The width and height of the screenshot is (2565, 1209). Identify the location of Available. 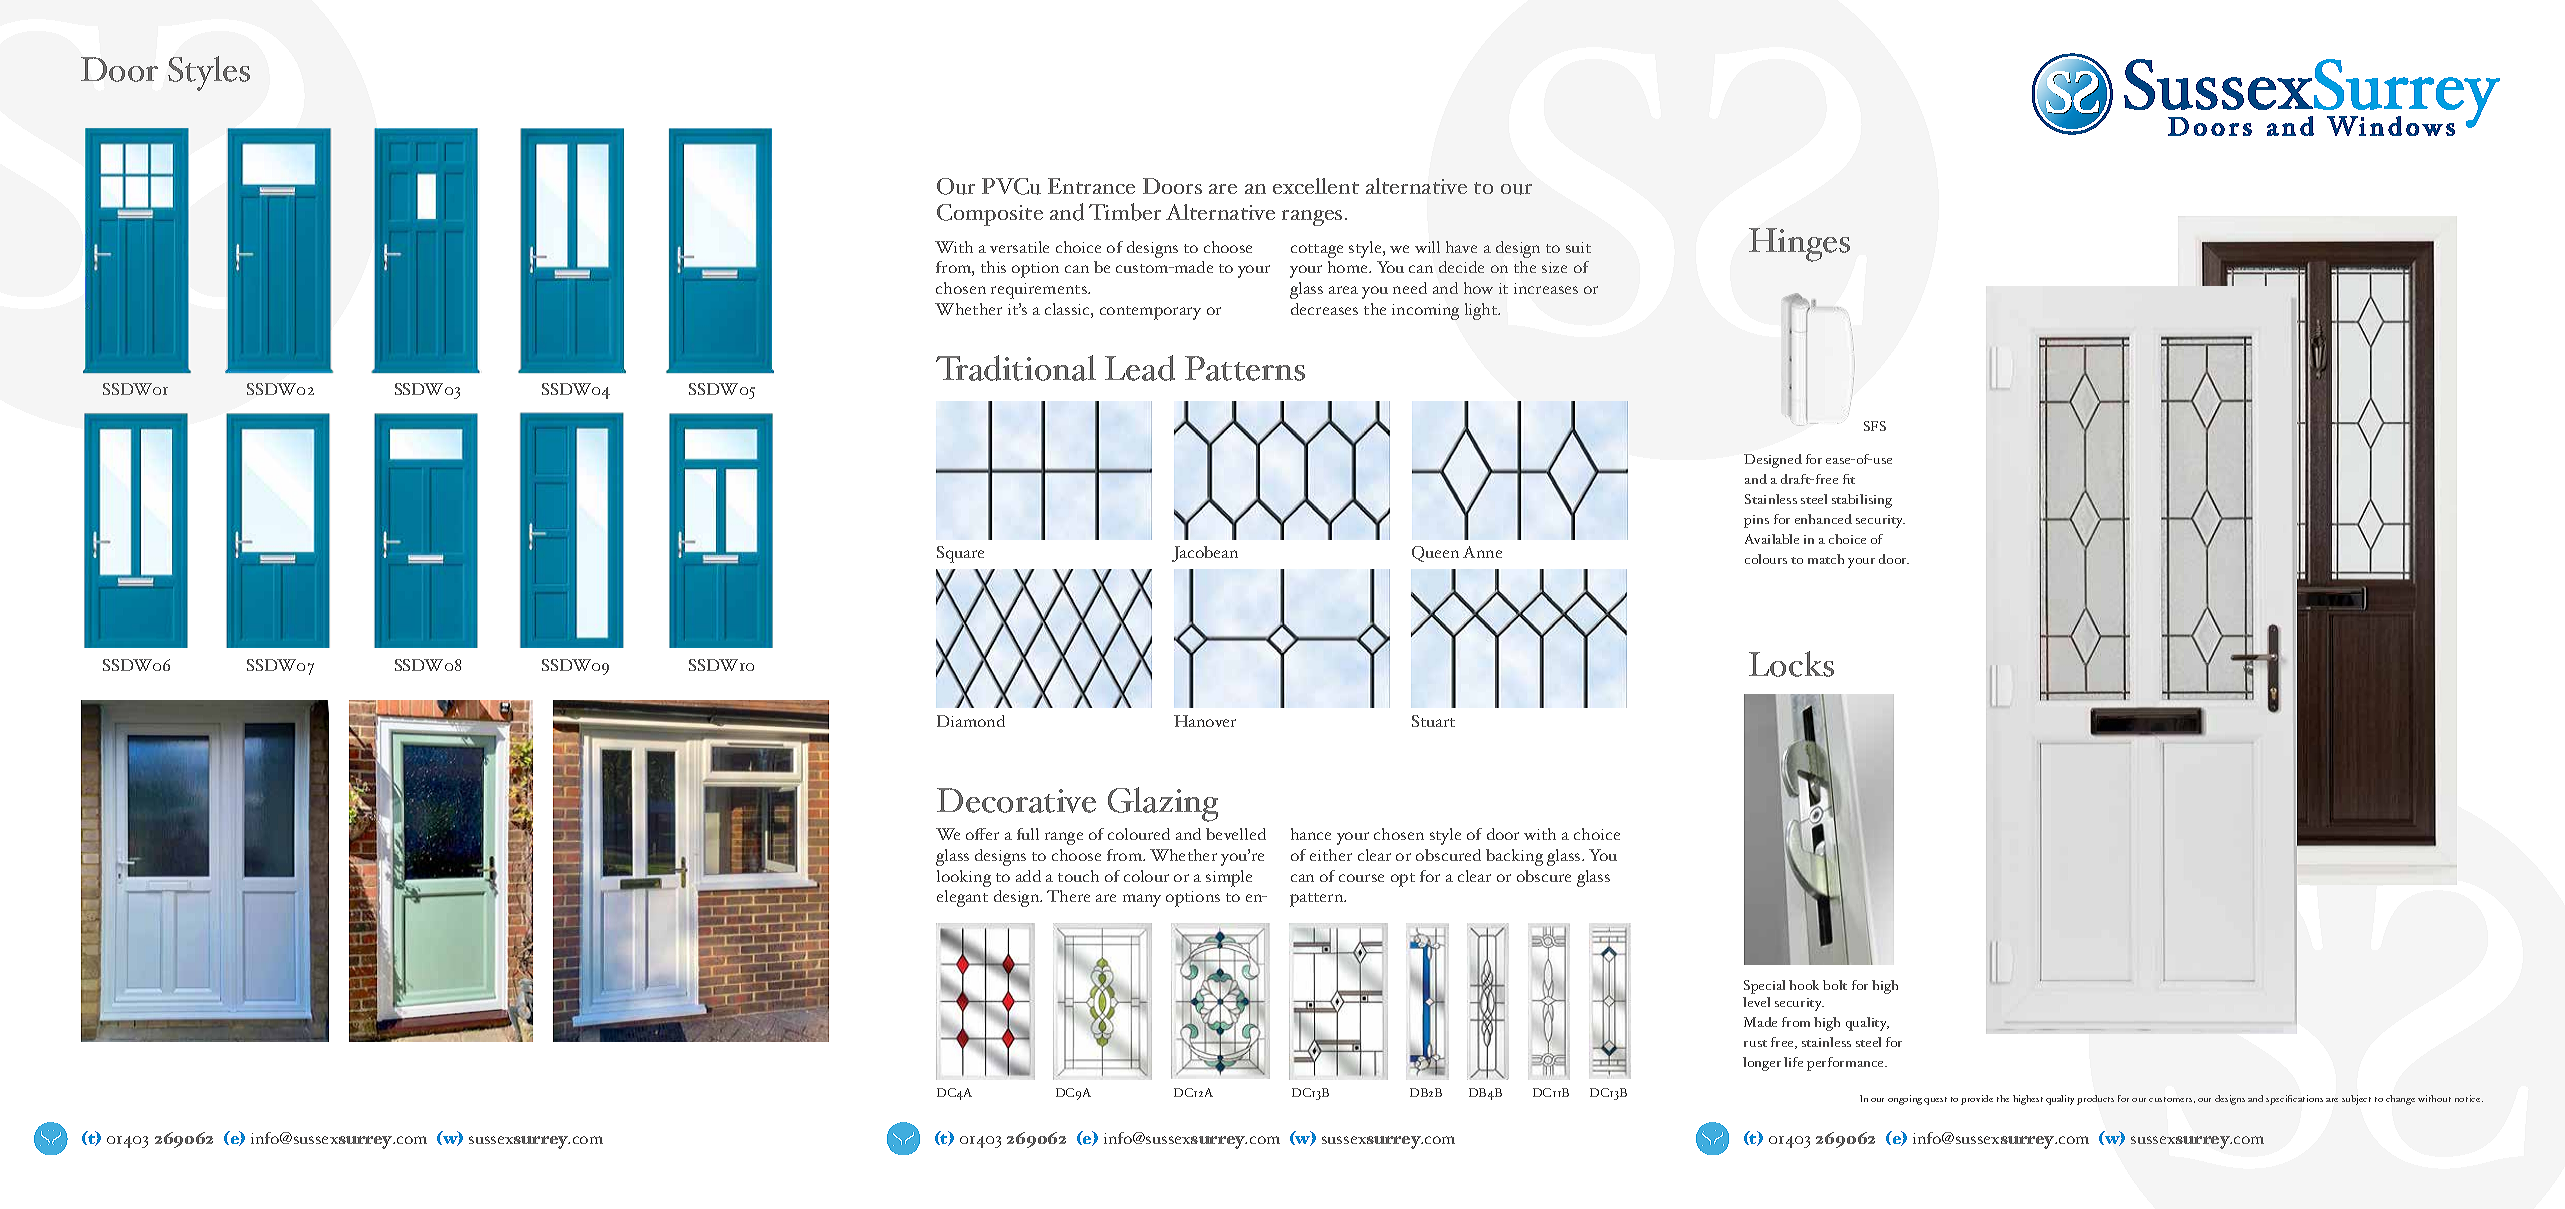
(1772, 539).
